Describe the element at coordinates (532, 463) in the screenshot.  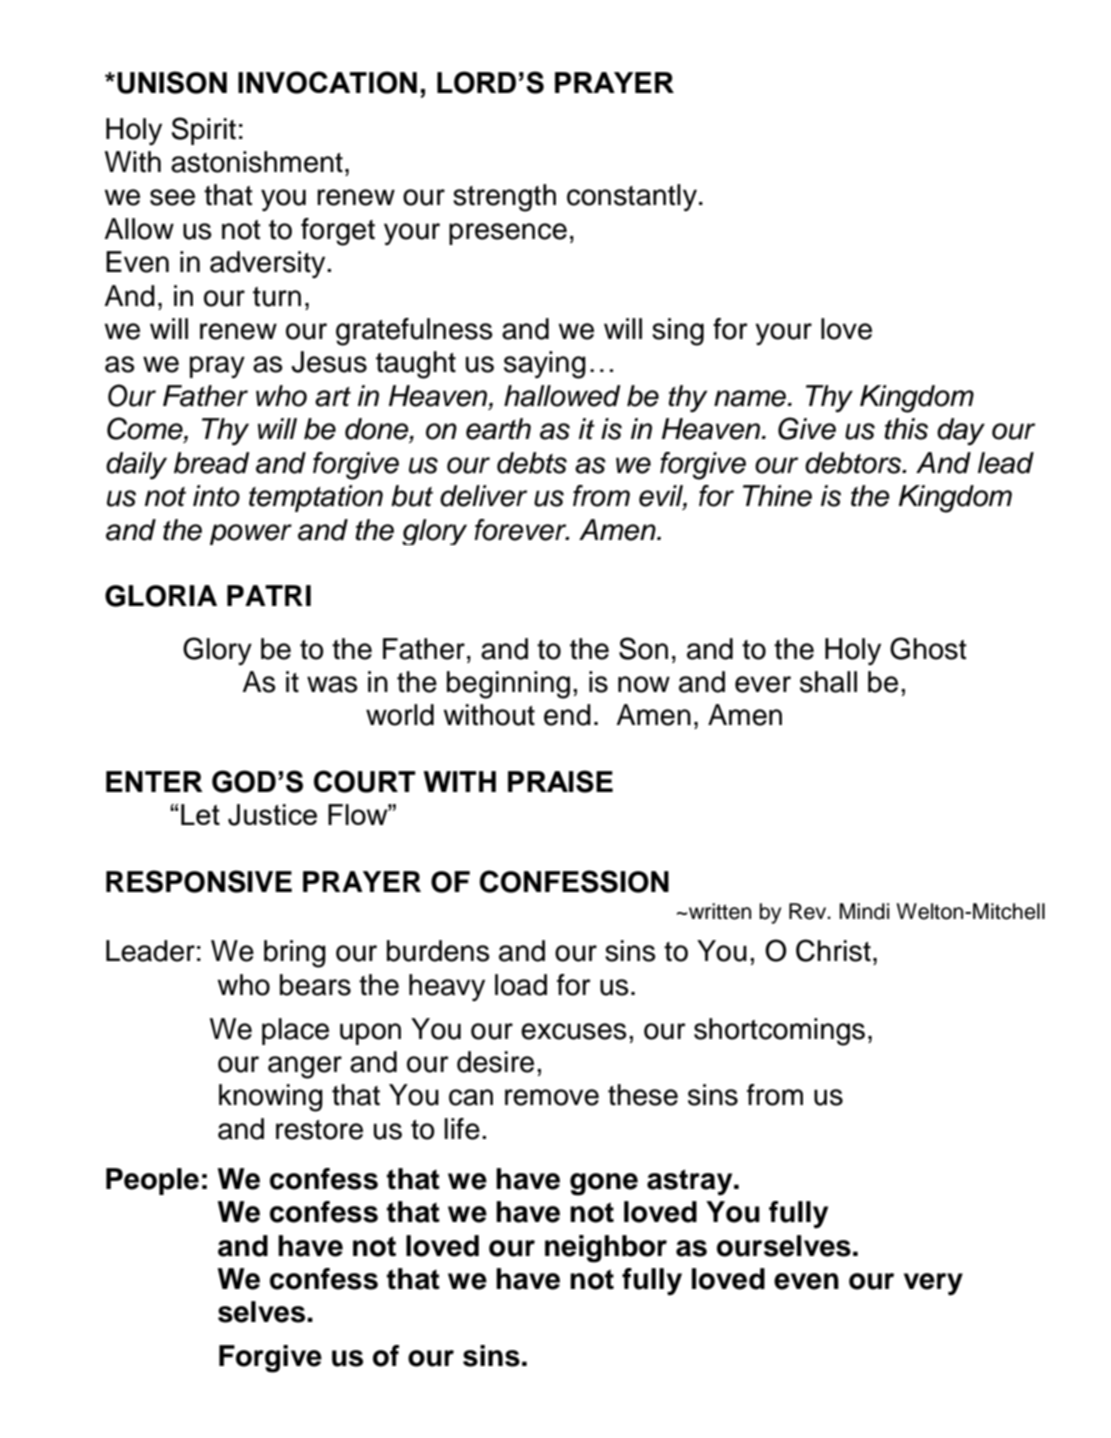
I see `debts` at that location.
